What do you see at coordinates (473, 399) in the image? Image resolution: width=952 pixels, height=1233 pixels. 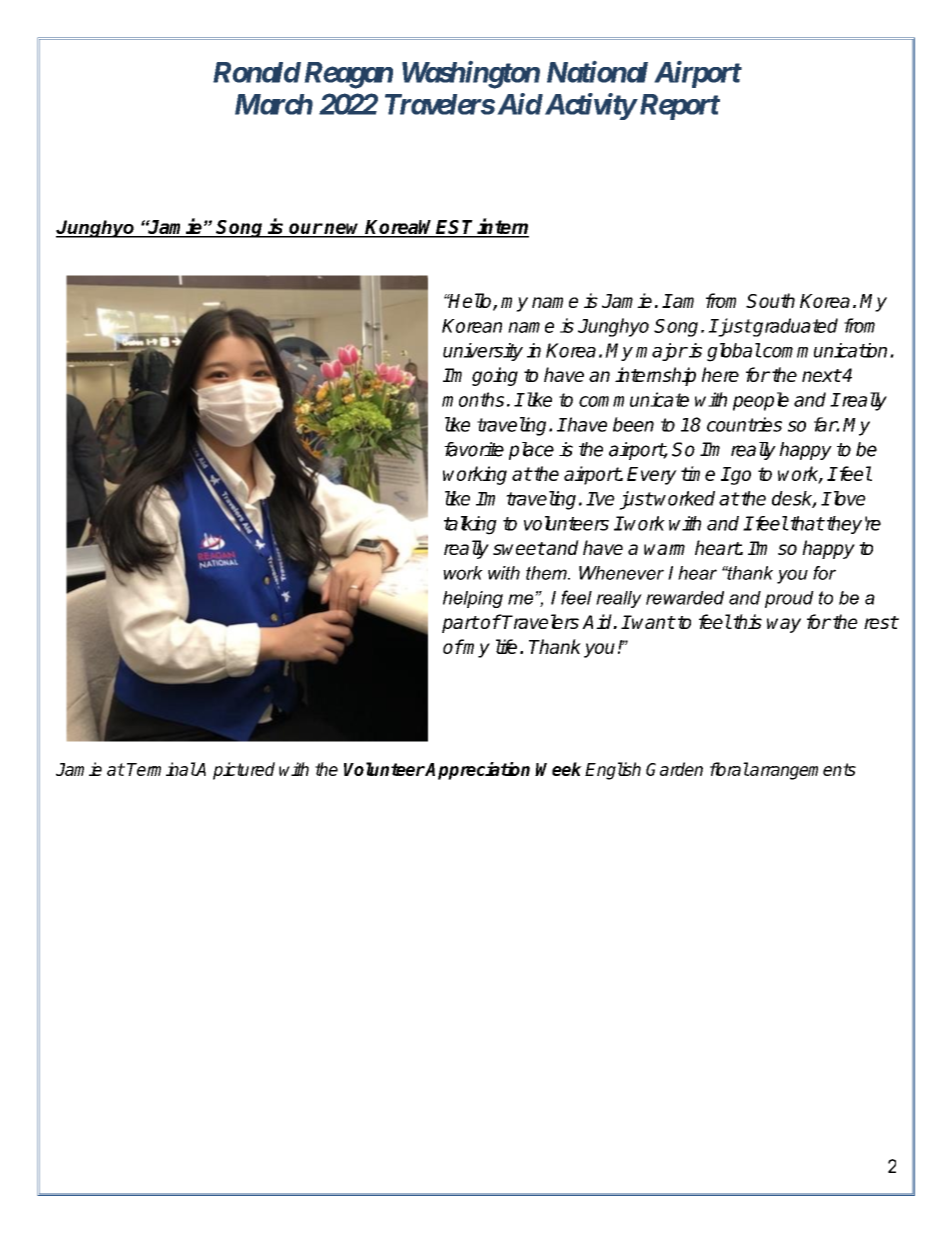 I see `months` at bounding box center [473, 399].
